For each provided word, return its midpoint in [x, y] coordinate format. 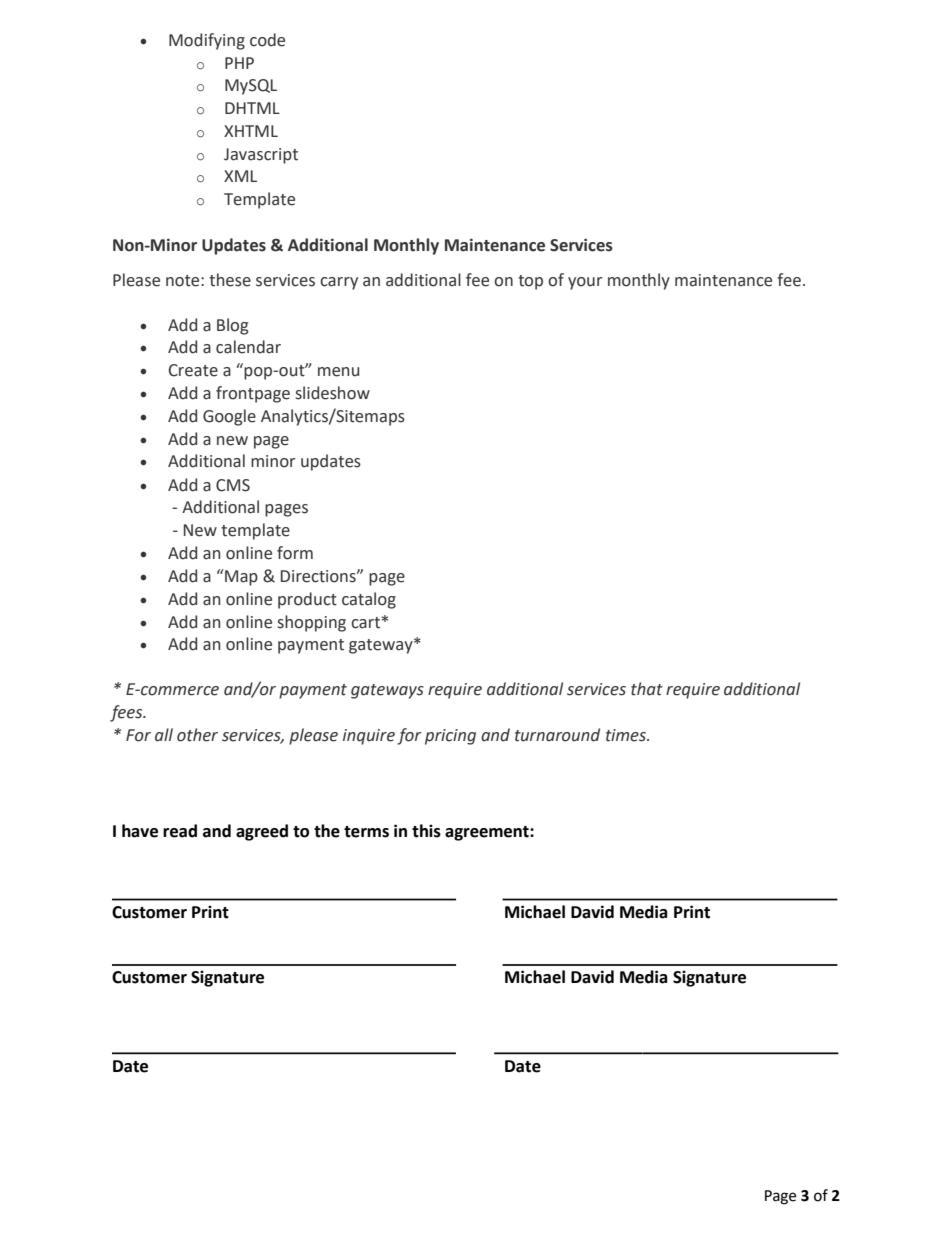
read [180, 831]
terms [366, 832]
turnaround [557, 735]
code [267, 40]
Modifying [207, 41]
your [585, 283]
